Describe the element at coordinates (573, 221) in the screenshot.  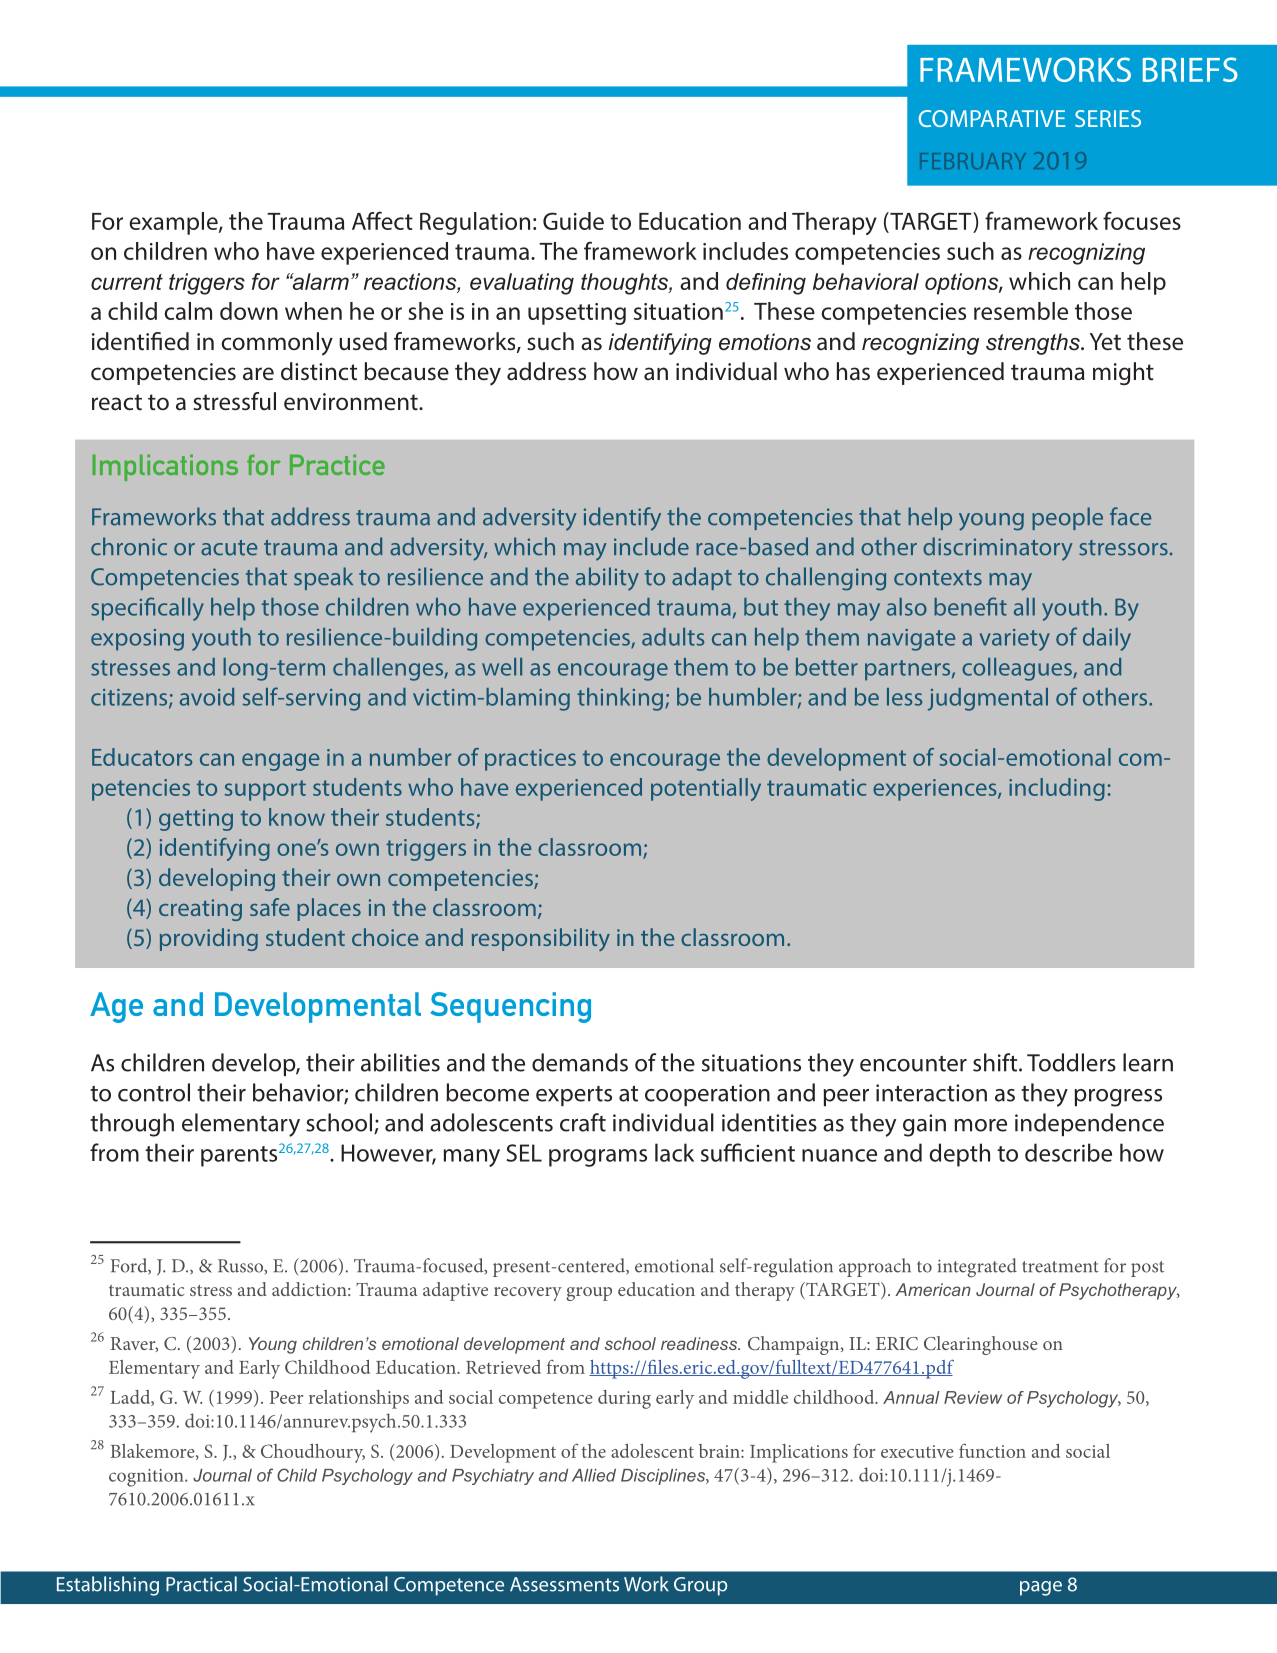
I see `Guide` at that location.
